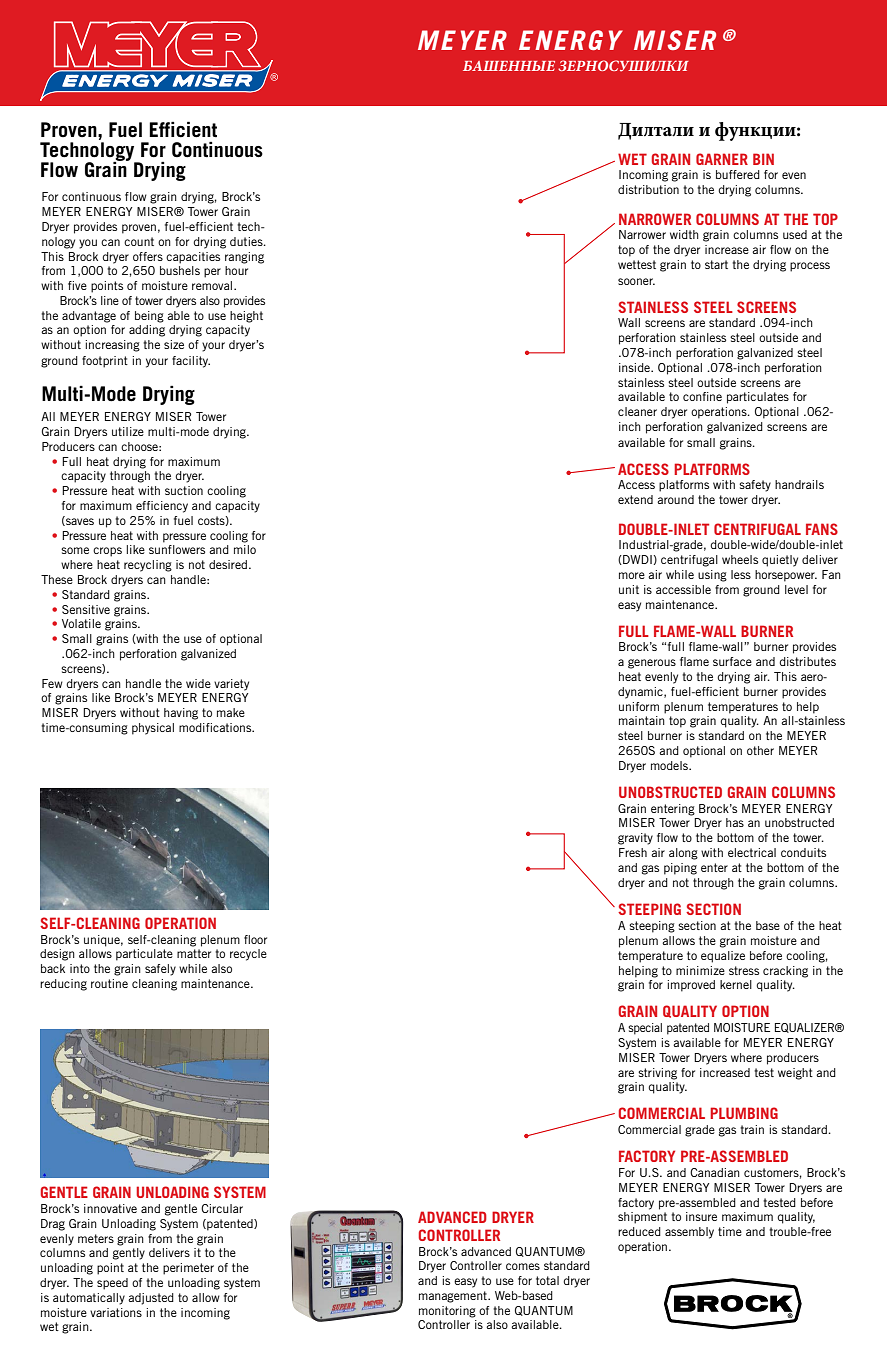 The width and height of the screenshot is (887, 1372). I want to click on buffered, so click(738, 174).
